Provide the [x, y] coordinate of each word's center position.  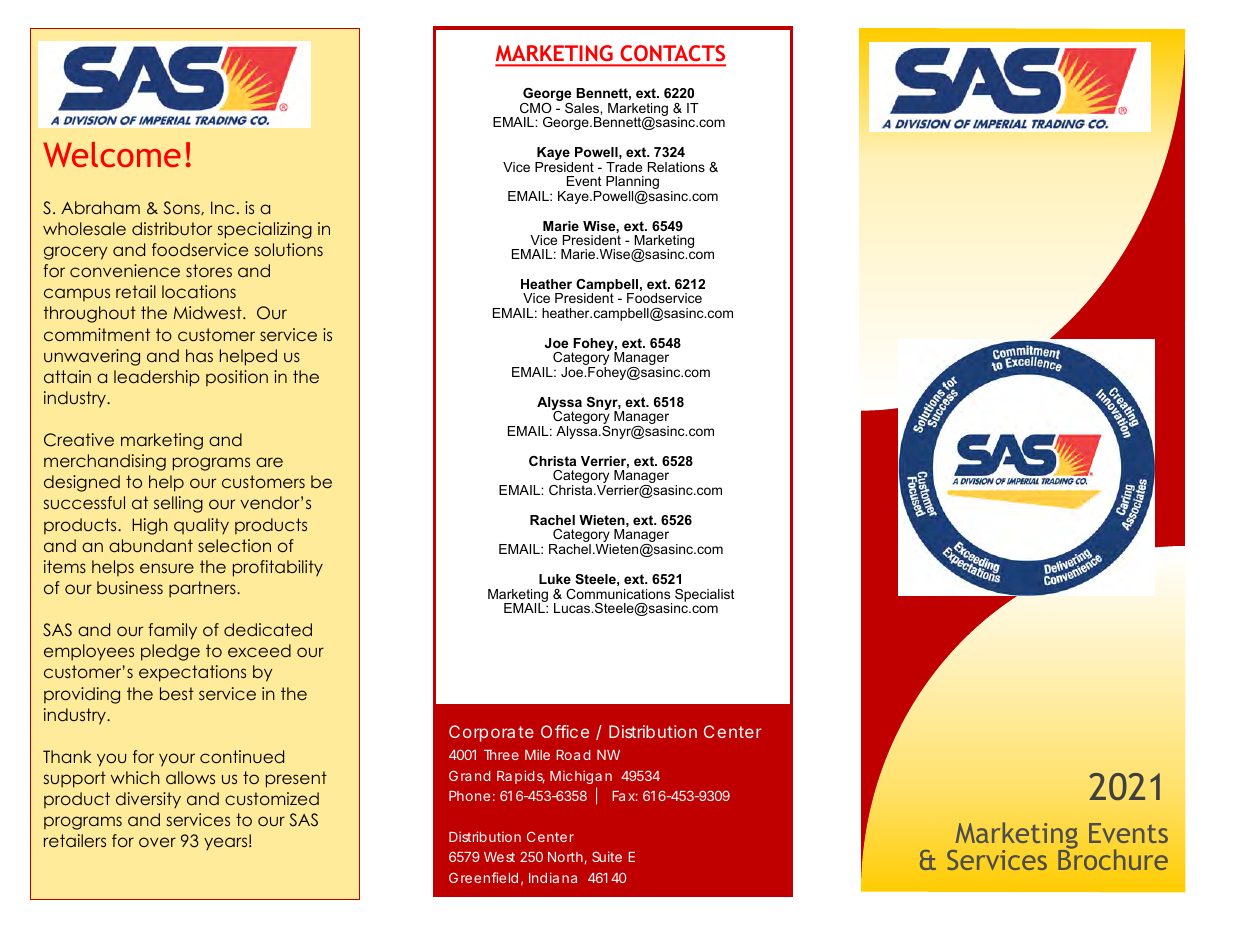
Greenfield [483, 877]
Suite [607, 856]
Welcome [112, 154]
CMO [536, 108]
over [157, 842]
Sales [583, 108]
